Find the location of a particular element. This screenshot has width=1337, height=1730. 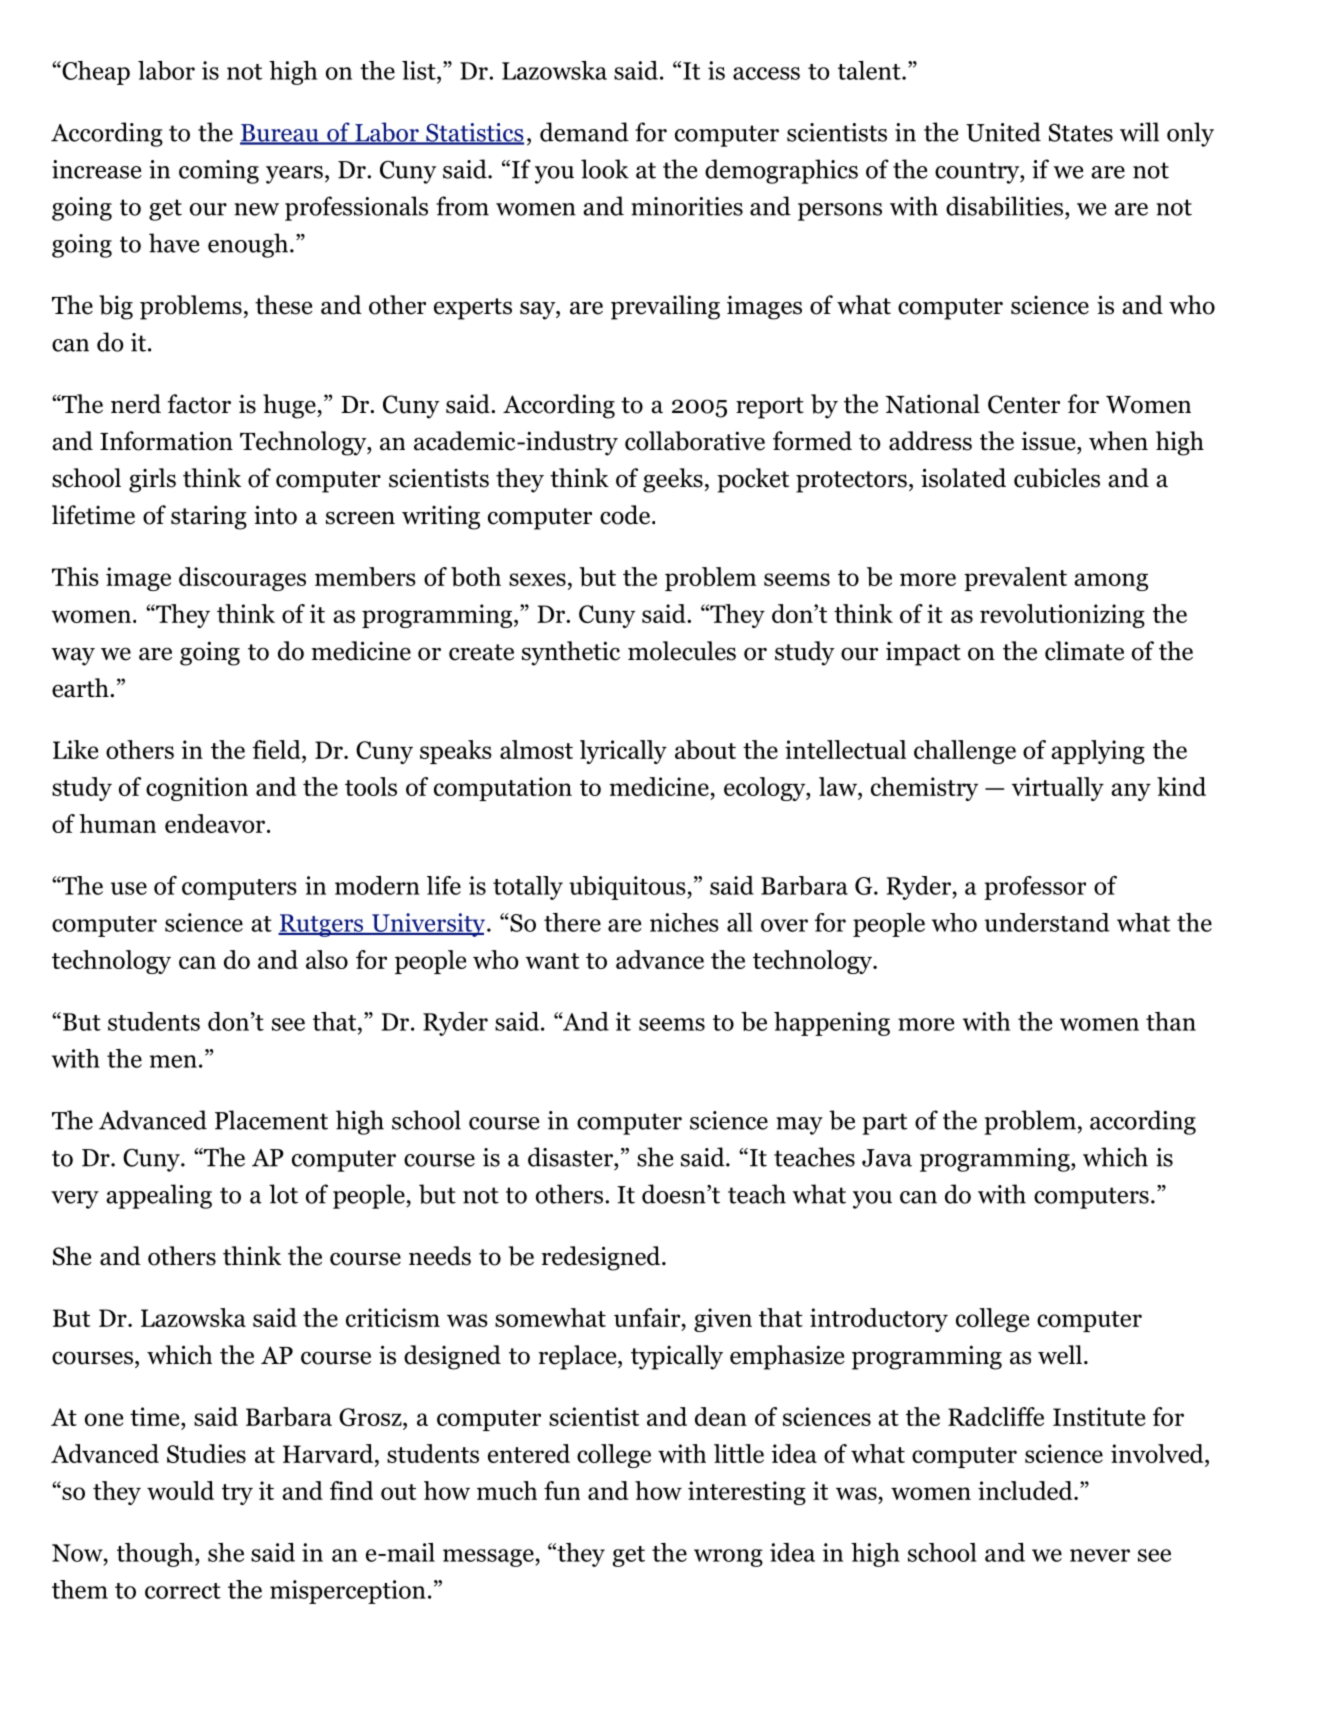

discourages is located at coordinates (242, 579).
